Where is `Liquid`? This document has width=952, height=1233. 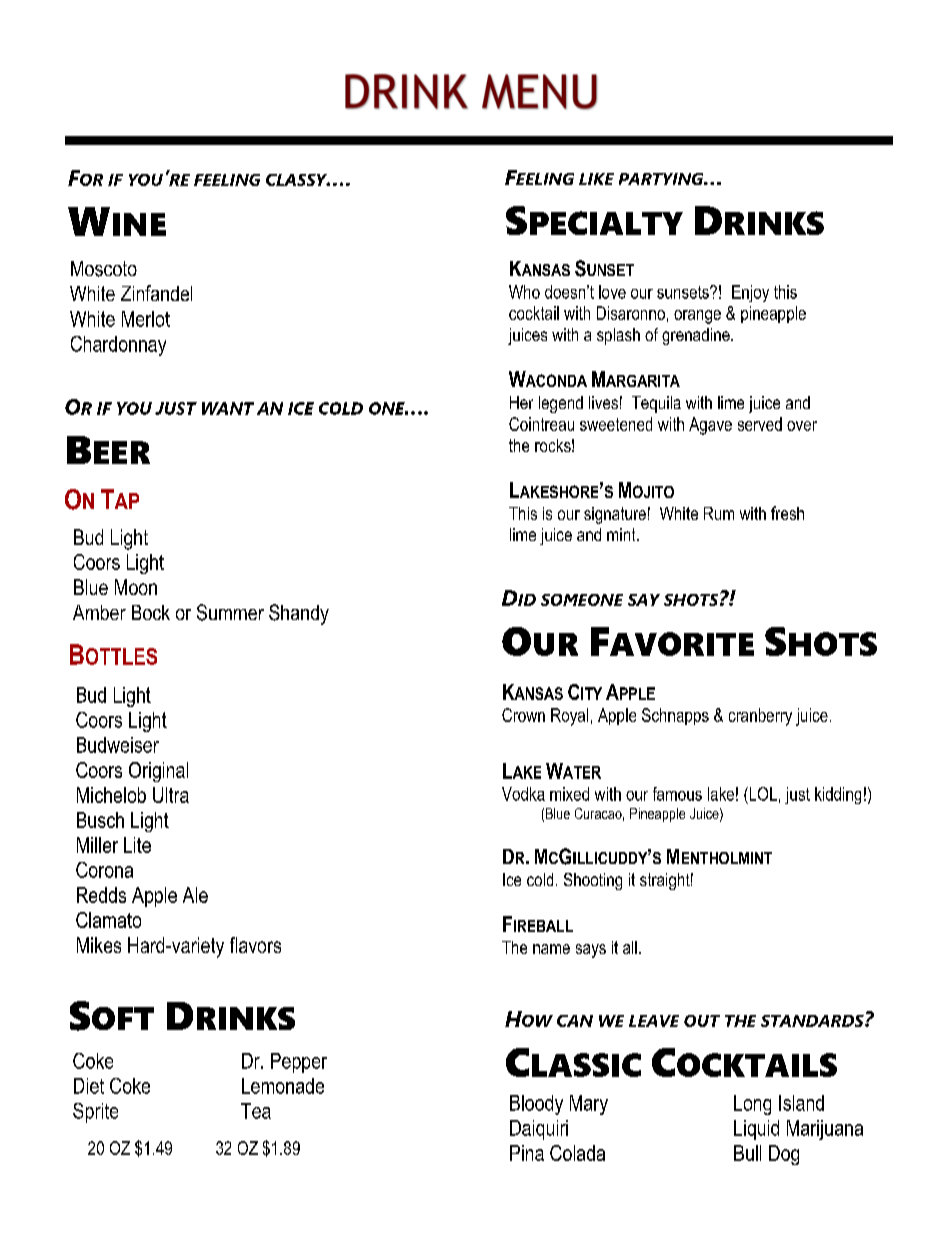 Liquid is located at coordinates (756, 1130).
